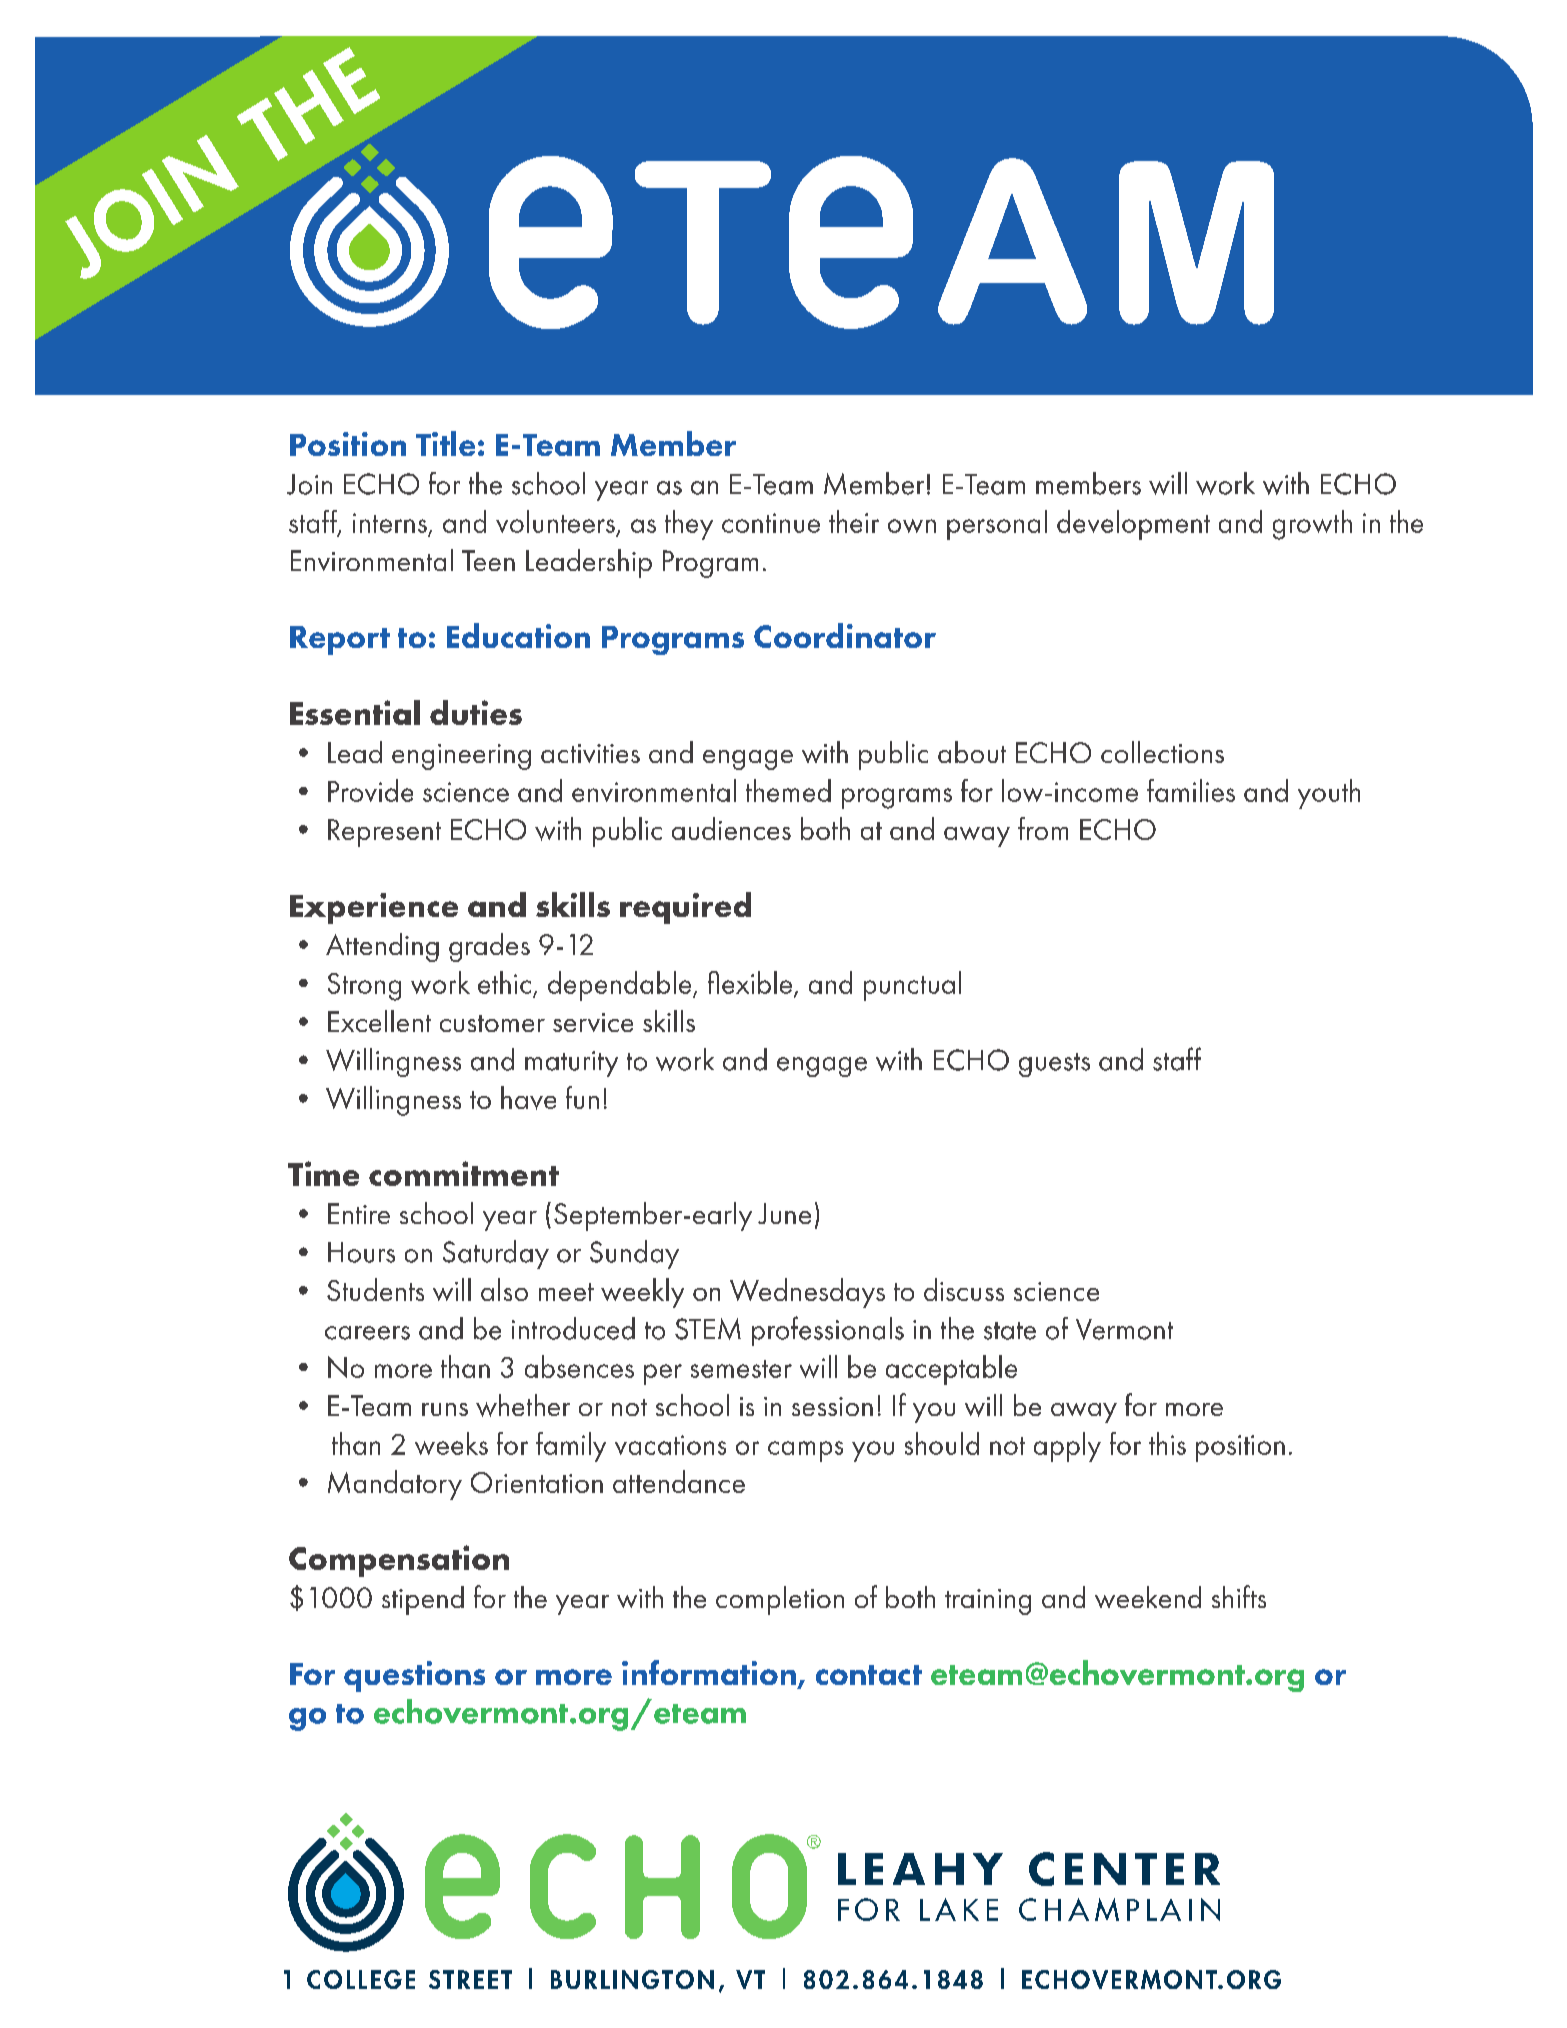 This screenshot has height=2028, width=1567. Describe the element at coordinates (1054, 1065) in the screenshot. I see `guests` at that location.
